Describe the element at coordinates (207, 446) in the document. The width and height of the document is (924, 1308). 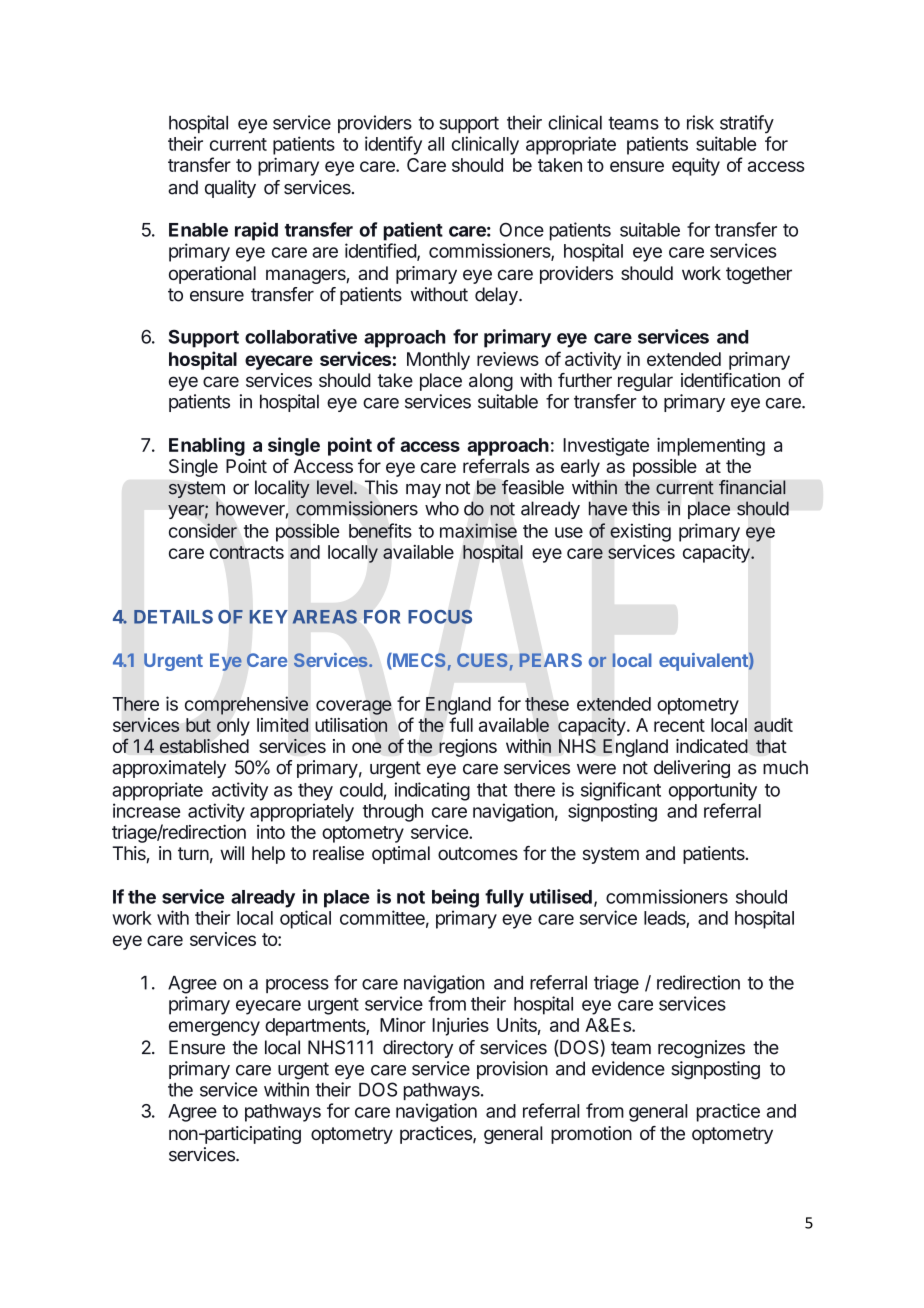
I see `Enabling` at that location.
